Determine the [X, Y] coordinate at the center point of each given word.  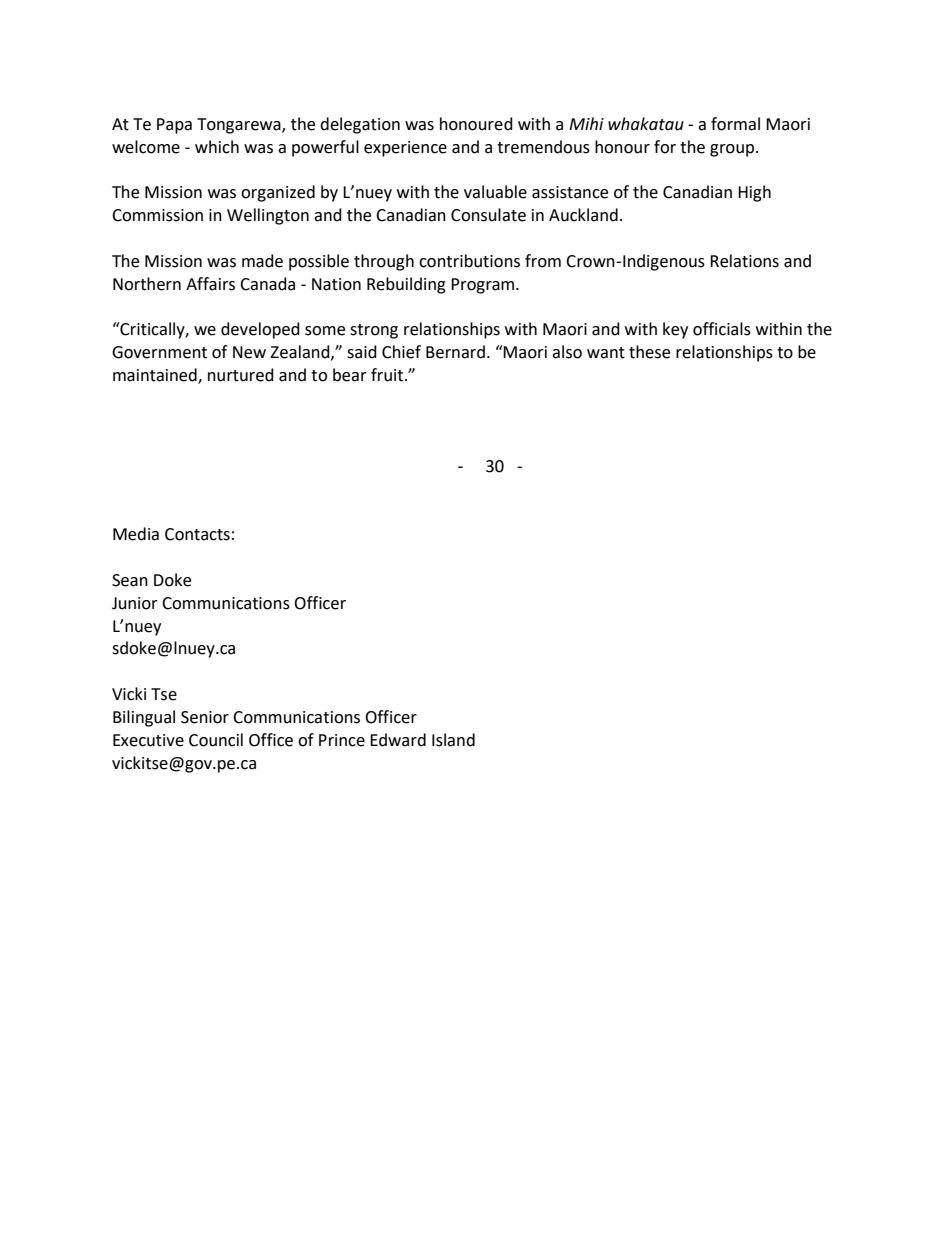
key [675, 330]
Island [453, 740]
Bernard [455, 352]
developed [260, 330]
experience [405, 149]
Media [136, 534]
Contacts [197, 534]
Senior [205, 717]
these [649, 352]
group [733, 150]
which [217, 147]
